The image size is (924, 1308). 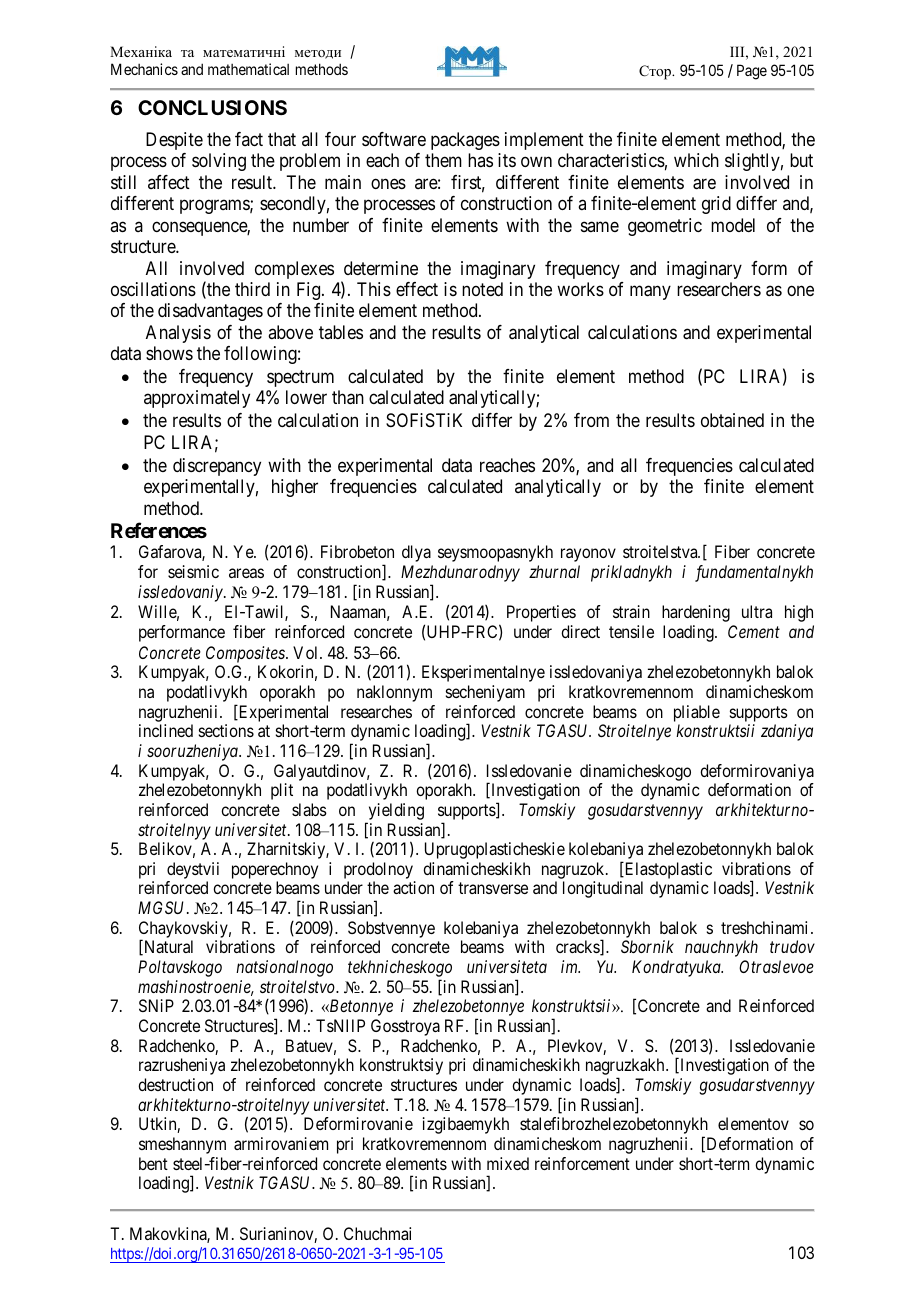 I want to click on Properties, so click(x=541, y=613).
